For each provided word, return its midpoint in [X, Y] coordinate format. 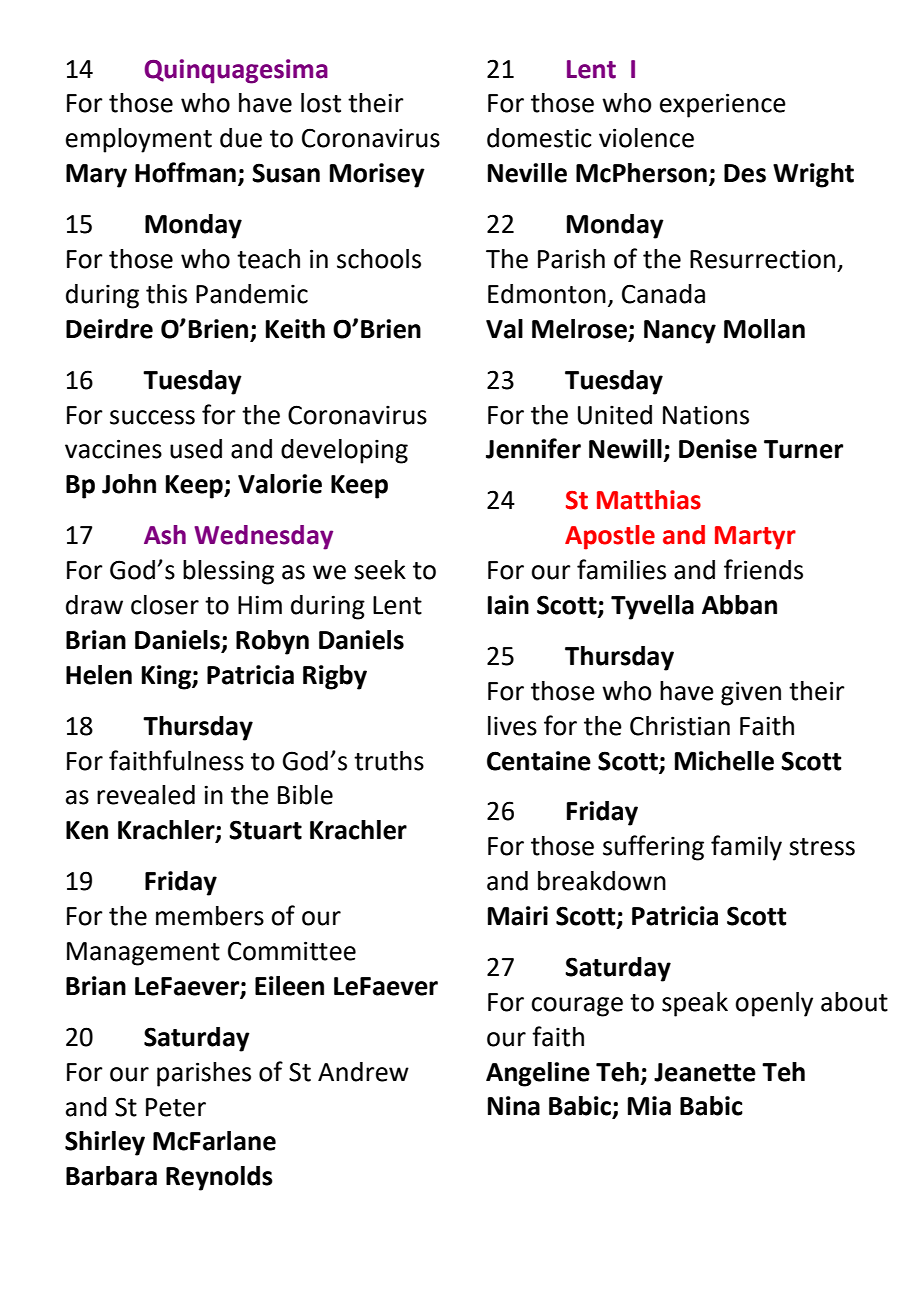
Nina [514, 1106]
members [210, 916]
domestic [539, 138]
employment [139, 140]
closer [165, 605]
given [751, 693]
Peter [176, 1107]
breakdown [602, 881]
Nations [706, 415]
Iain [508, 605]
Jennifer [533, 448]
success [152, 417]
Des [745, 173]
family [746, 848]
